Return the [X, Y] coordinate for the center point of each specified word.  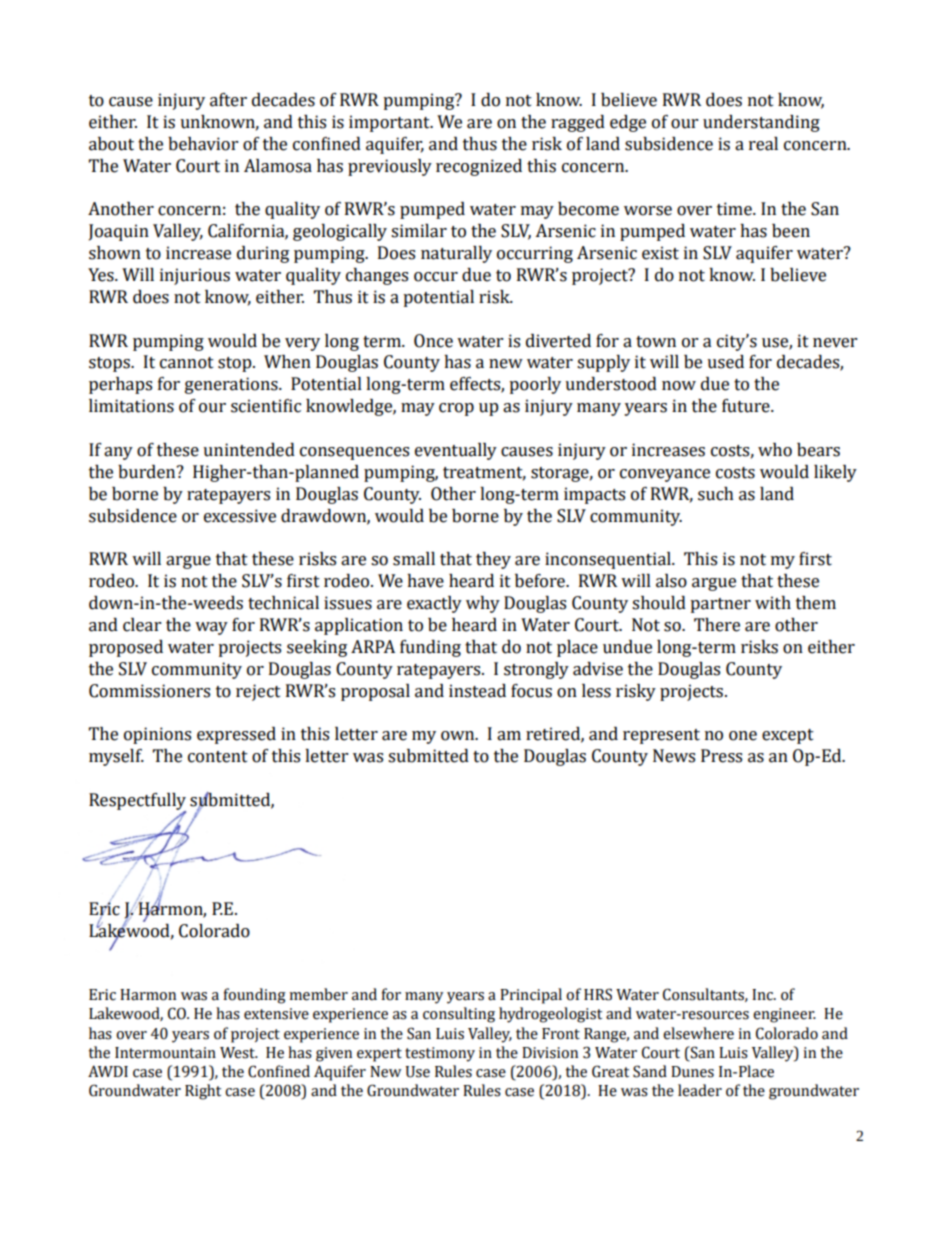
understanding [761, 123]
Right [203, 1092]
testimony [440, 1054]
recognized [479, 167]
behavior [203, 144]
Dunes [692, 1072]
